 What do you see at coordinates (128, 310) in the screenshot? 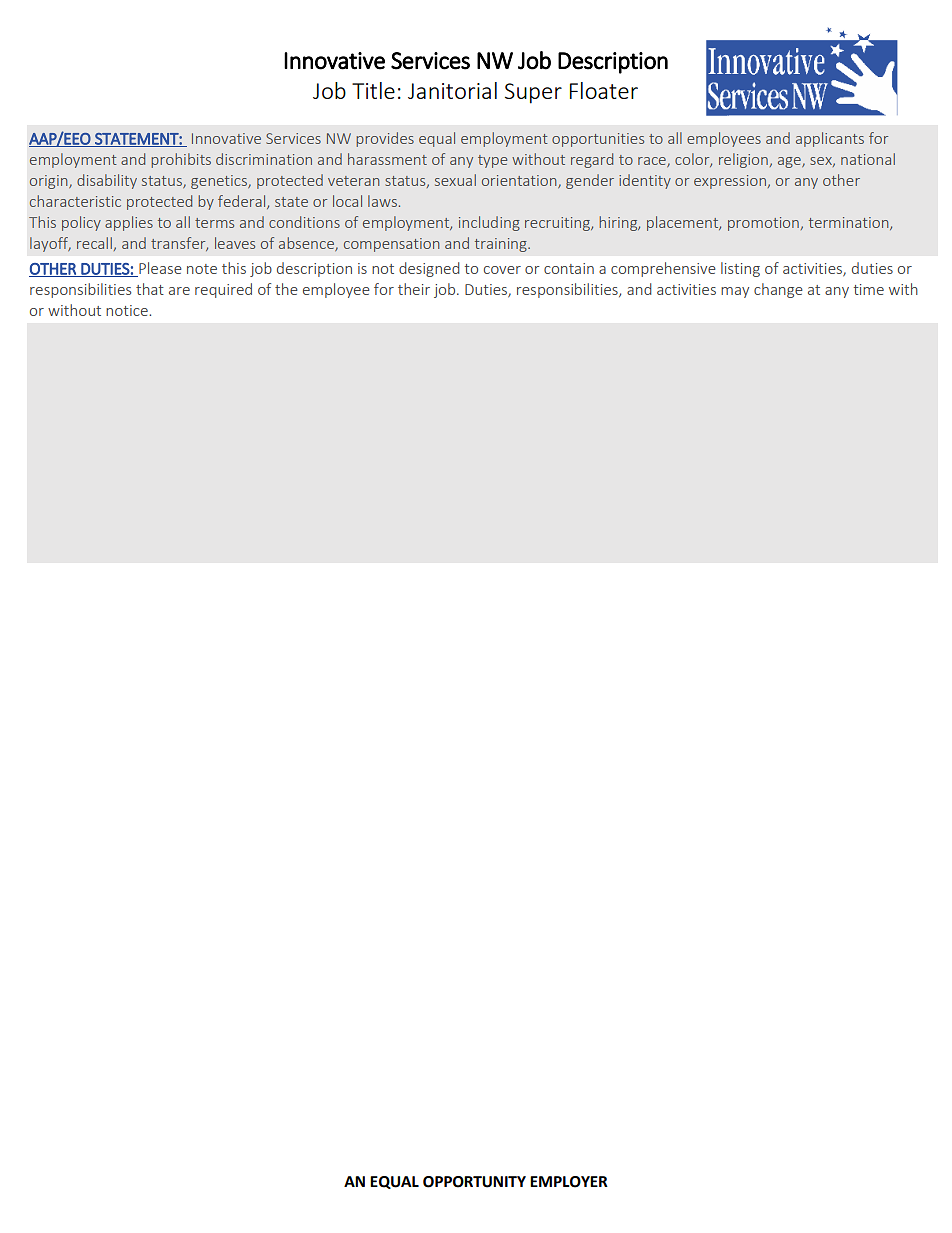
I see `notice` at bounding box center [128, 310].
